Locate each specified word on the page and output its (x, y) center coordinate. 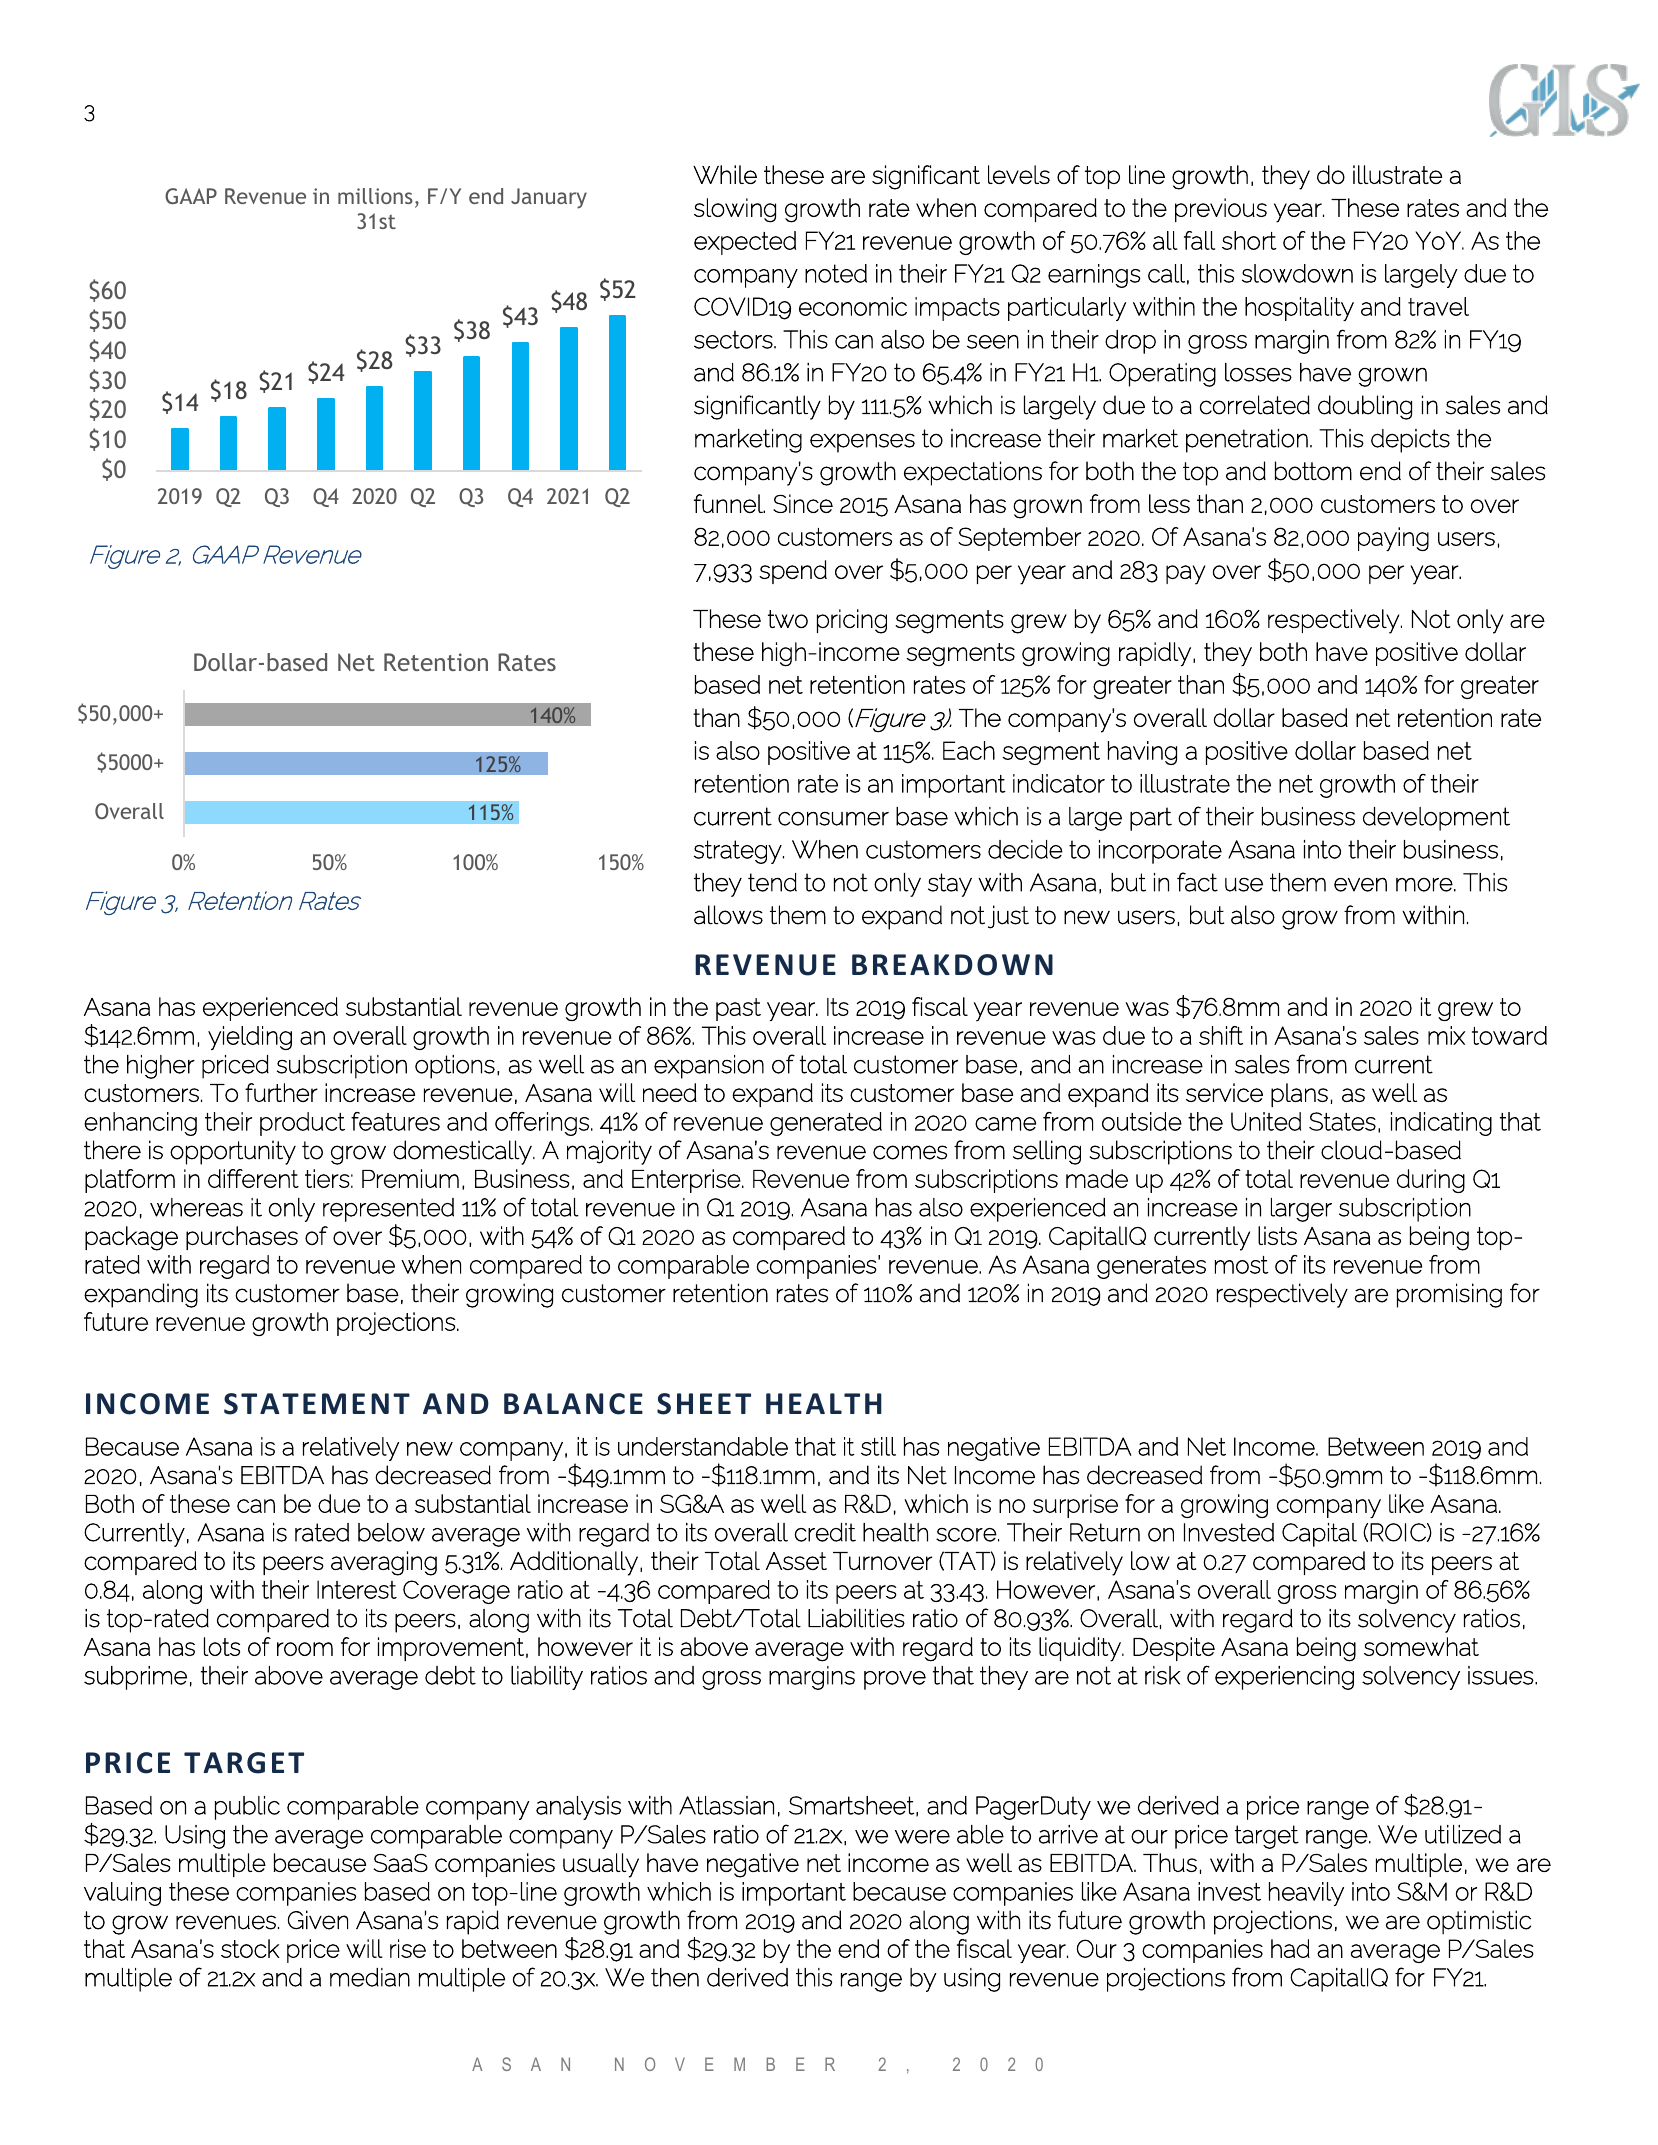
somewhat (1421, 1646)
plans (1299, 1095)
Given (318, 1920)
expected (745, 243)
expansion (709, 1067)
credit (825, 1532)
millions (375, 196)
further (281, 1092)
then (675, 1977)
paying (1393, 539)
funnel (729, 503)
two (788, 619)
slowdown (1297, 273)
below (391, 1532)
